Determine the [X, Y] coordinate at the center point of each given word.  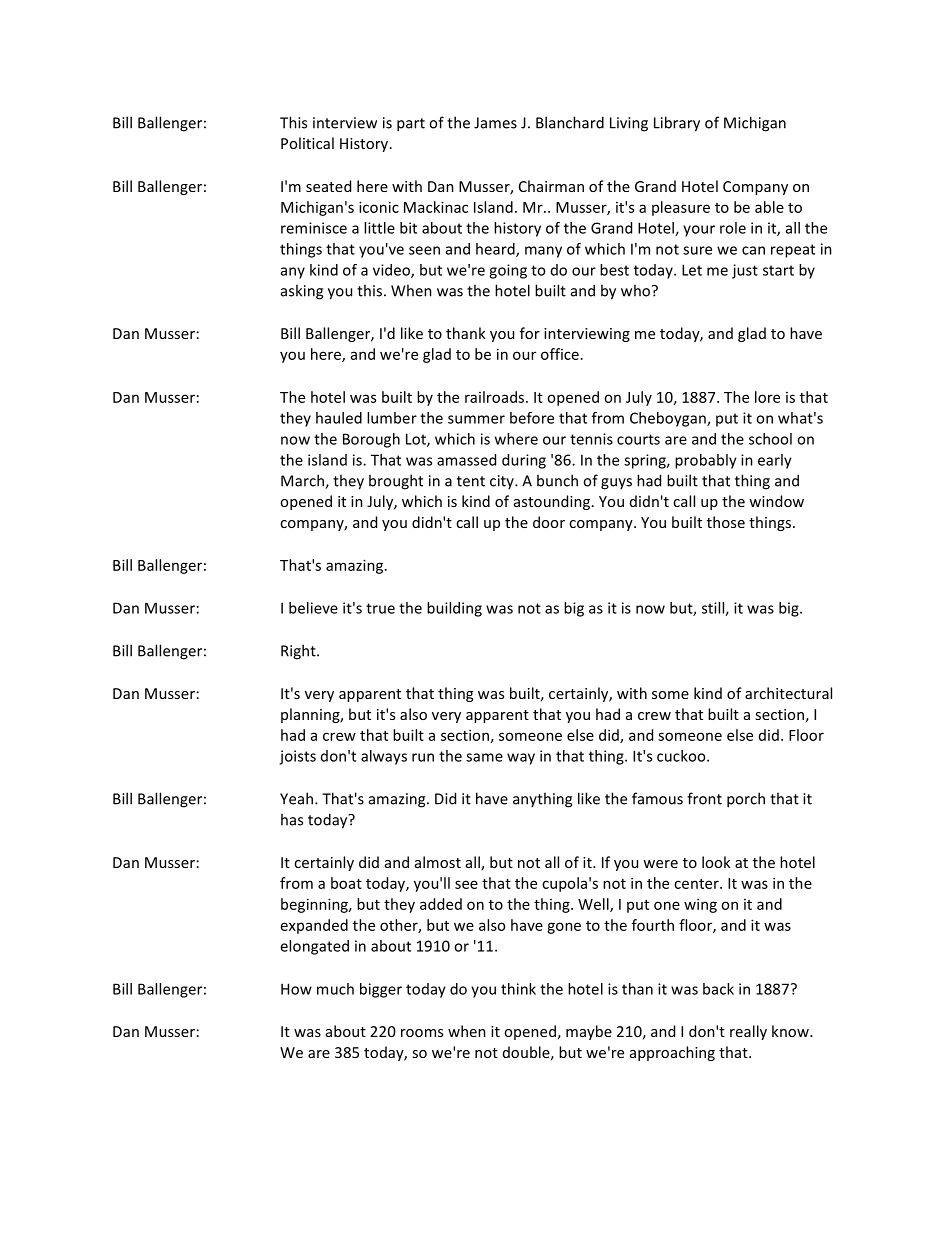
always [384, 757]
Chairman [551, 186]
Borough [371, 440]
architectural [788, 693]
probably [706, 461]
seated [328, 186]
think [518, 989]
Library [677, 124]
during [524, 461]
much [335, 989]
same [484, 757]
